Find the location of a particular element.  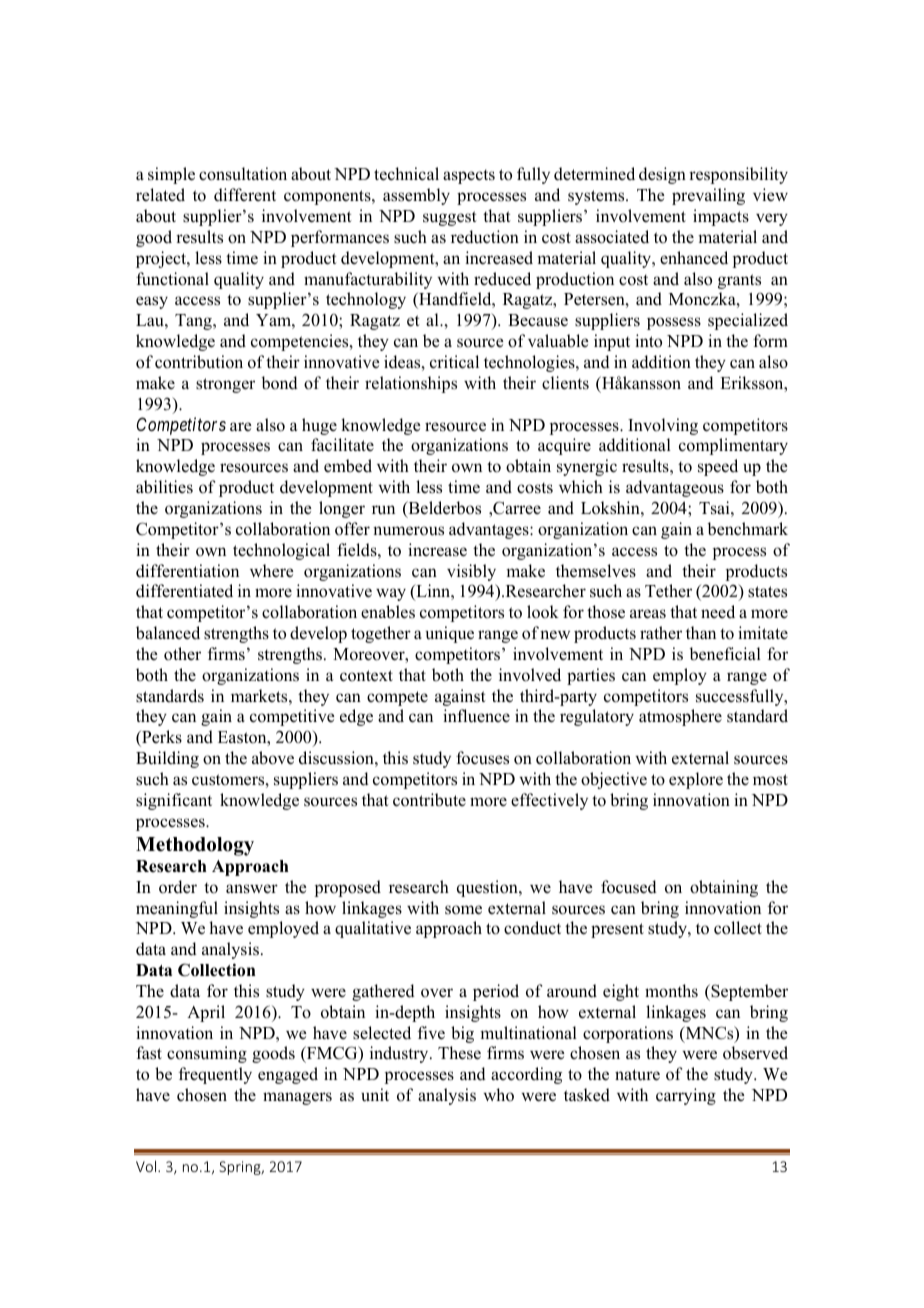

influence is located at coordinates (476, 716).
